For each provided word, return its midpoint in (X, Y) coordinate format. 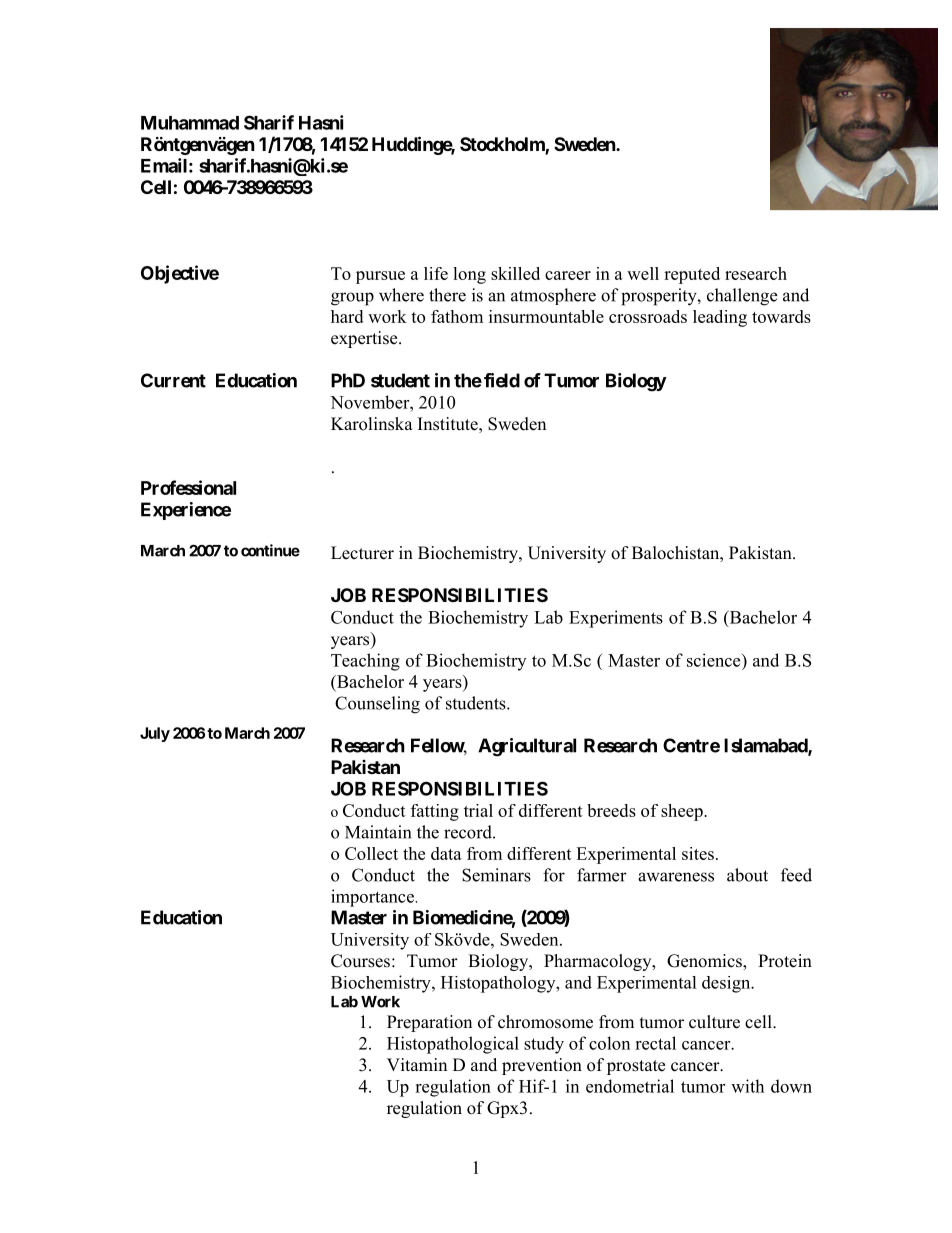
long (469, 275)
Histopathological (453, 1045)
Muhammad (190, 123)
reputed (692, 275)
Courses (360, 961)
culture (714, 1022)
